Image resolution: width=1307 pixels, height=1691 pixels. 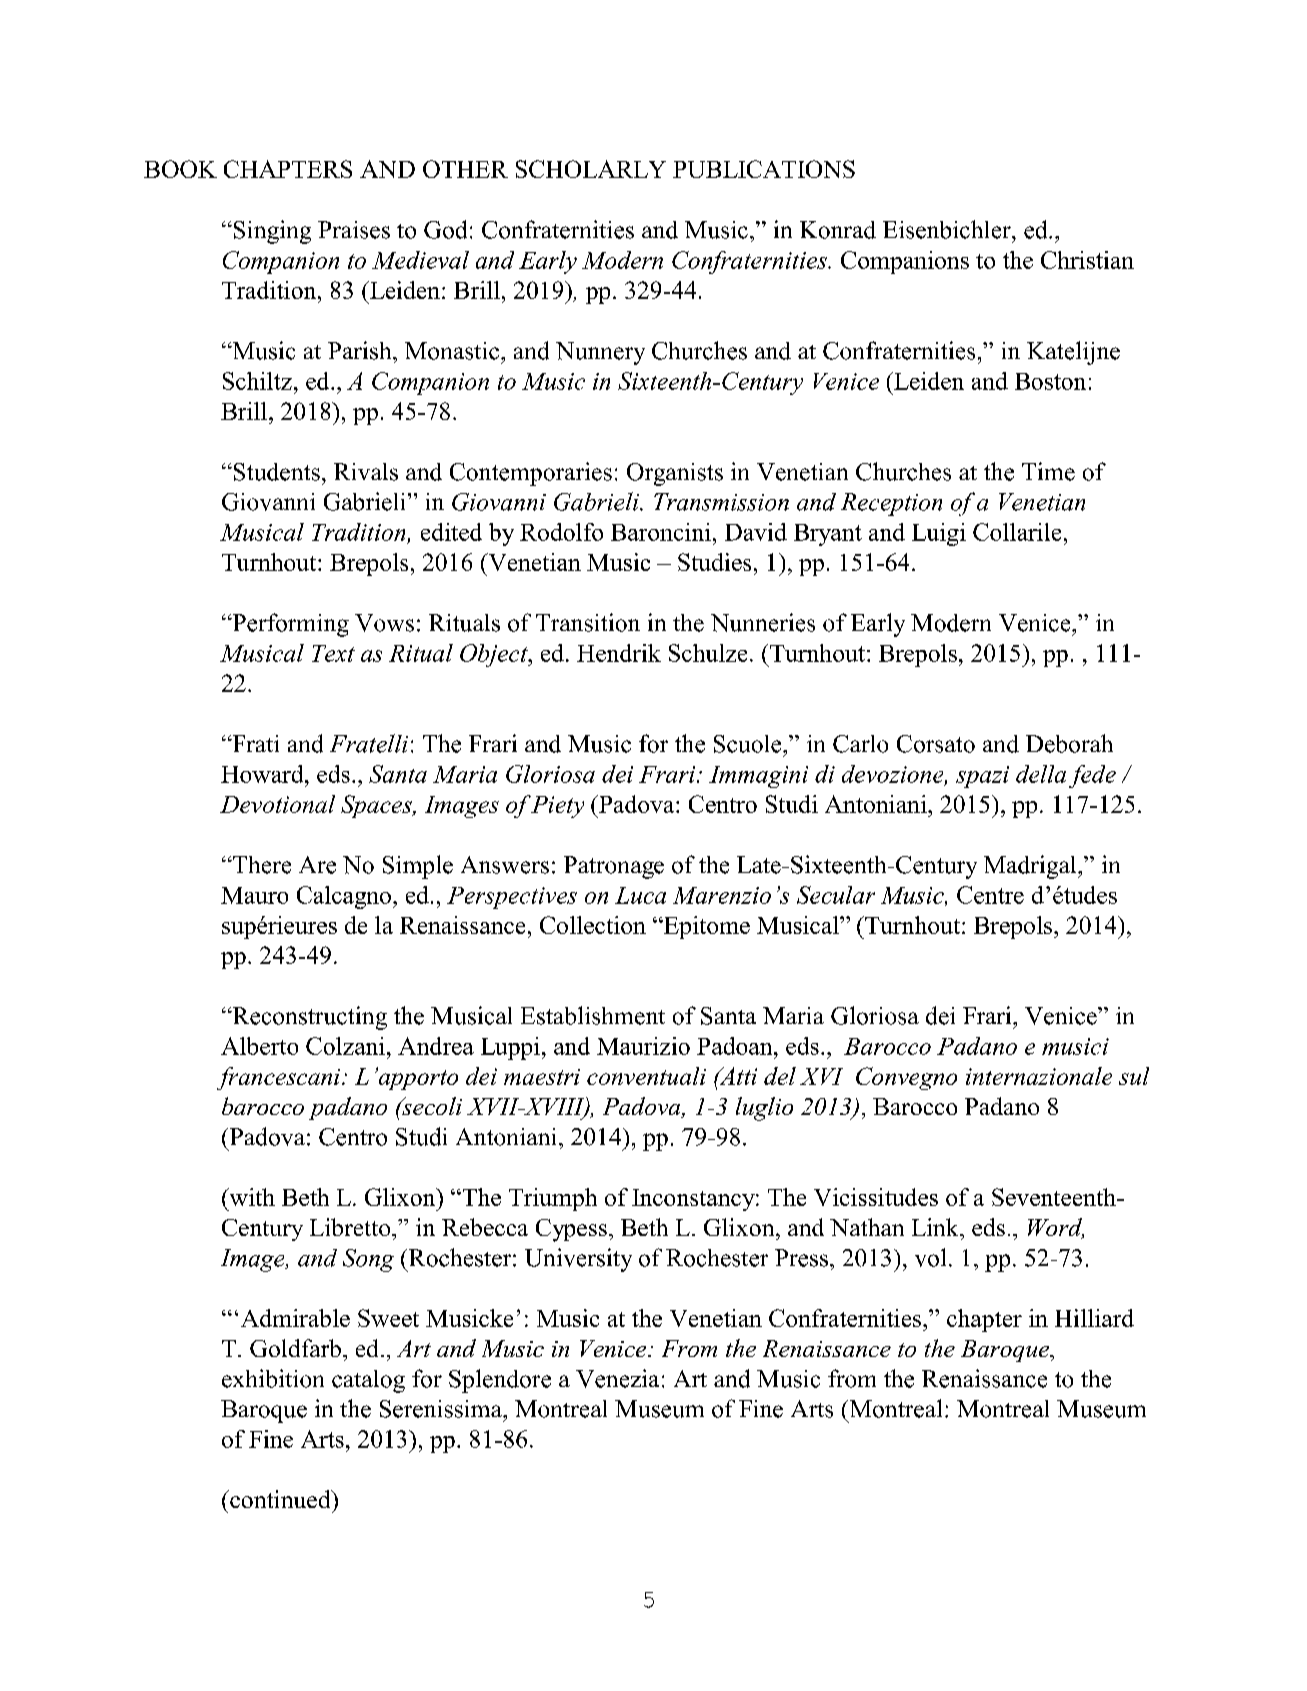 I want to click on Singing, so click(x=271, y=232).
